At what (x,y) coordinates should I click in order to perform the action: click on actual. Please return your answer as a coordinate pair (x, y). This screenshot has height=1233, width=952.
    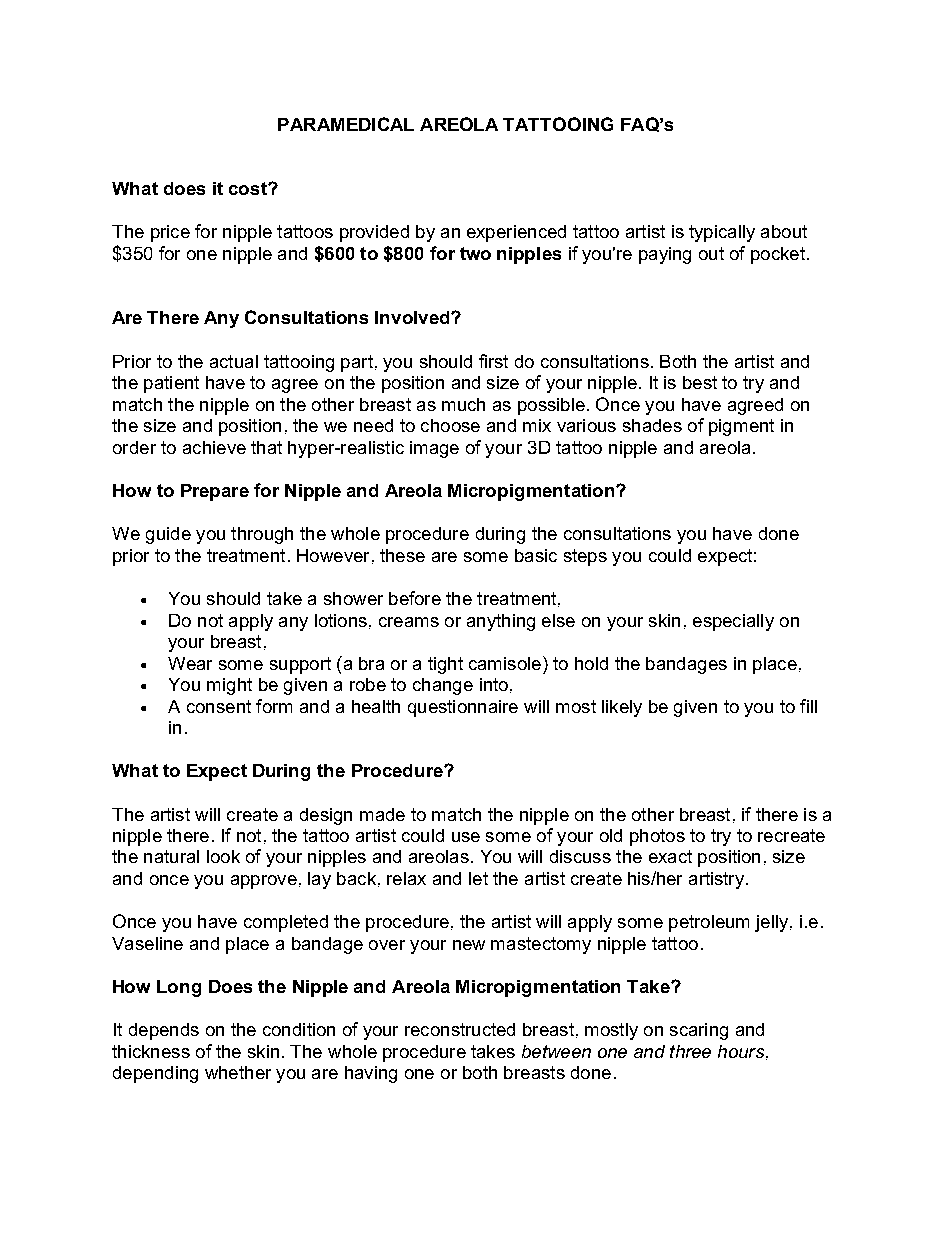
    Looking at the image, I should click on (234, 361).
